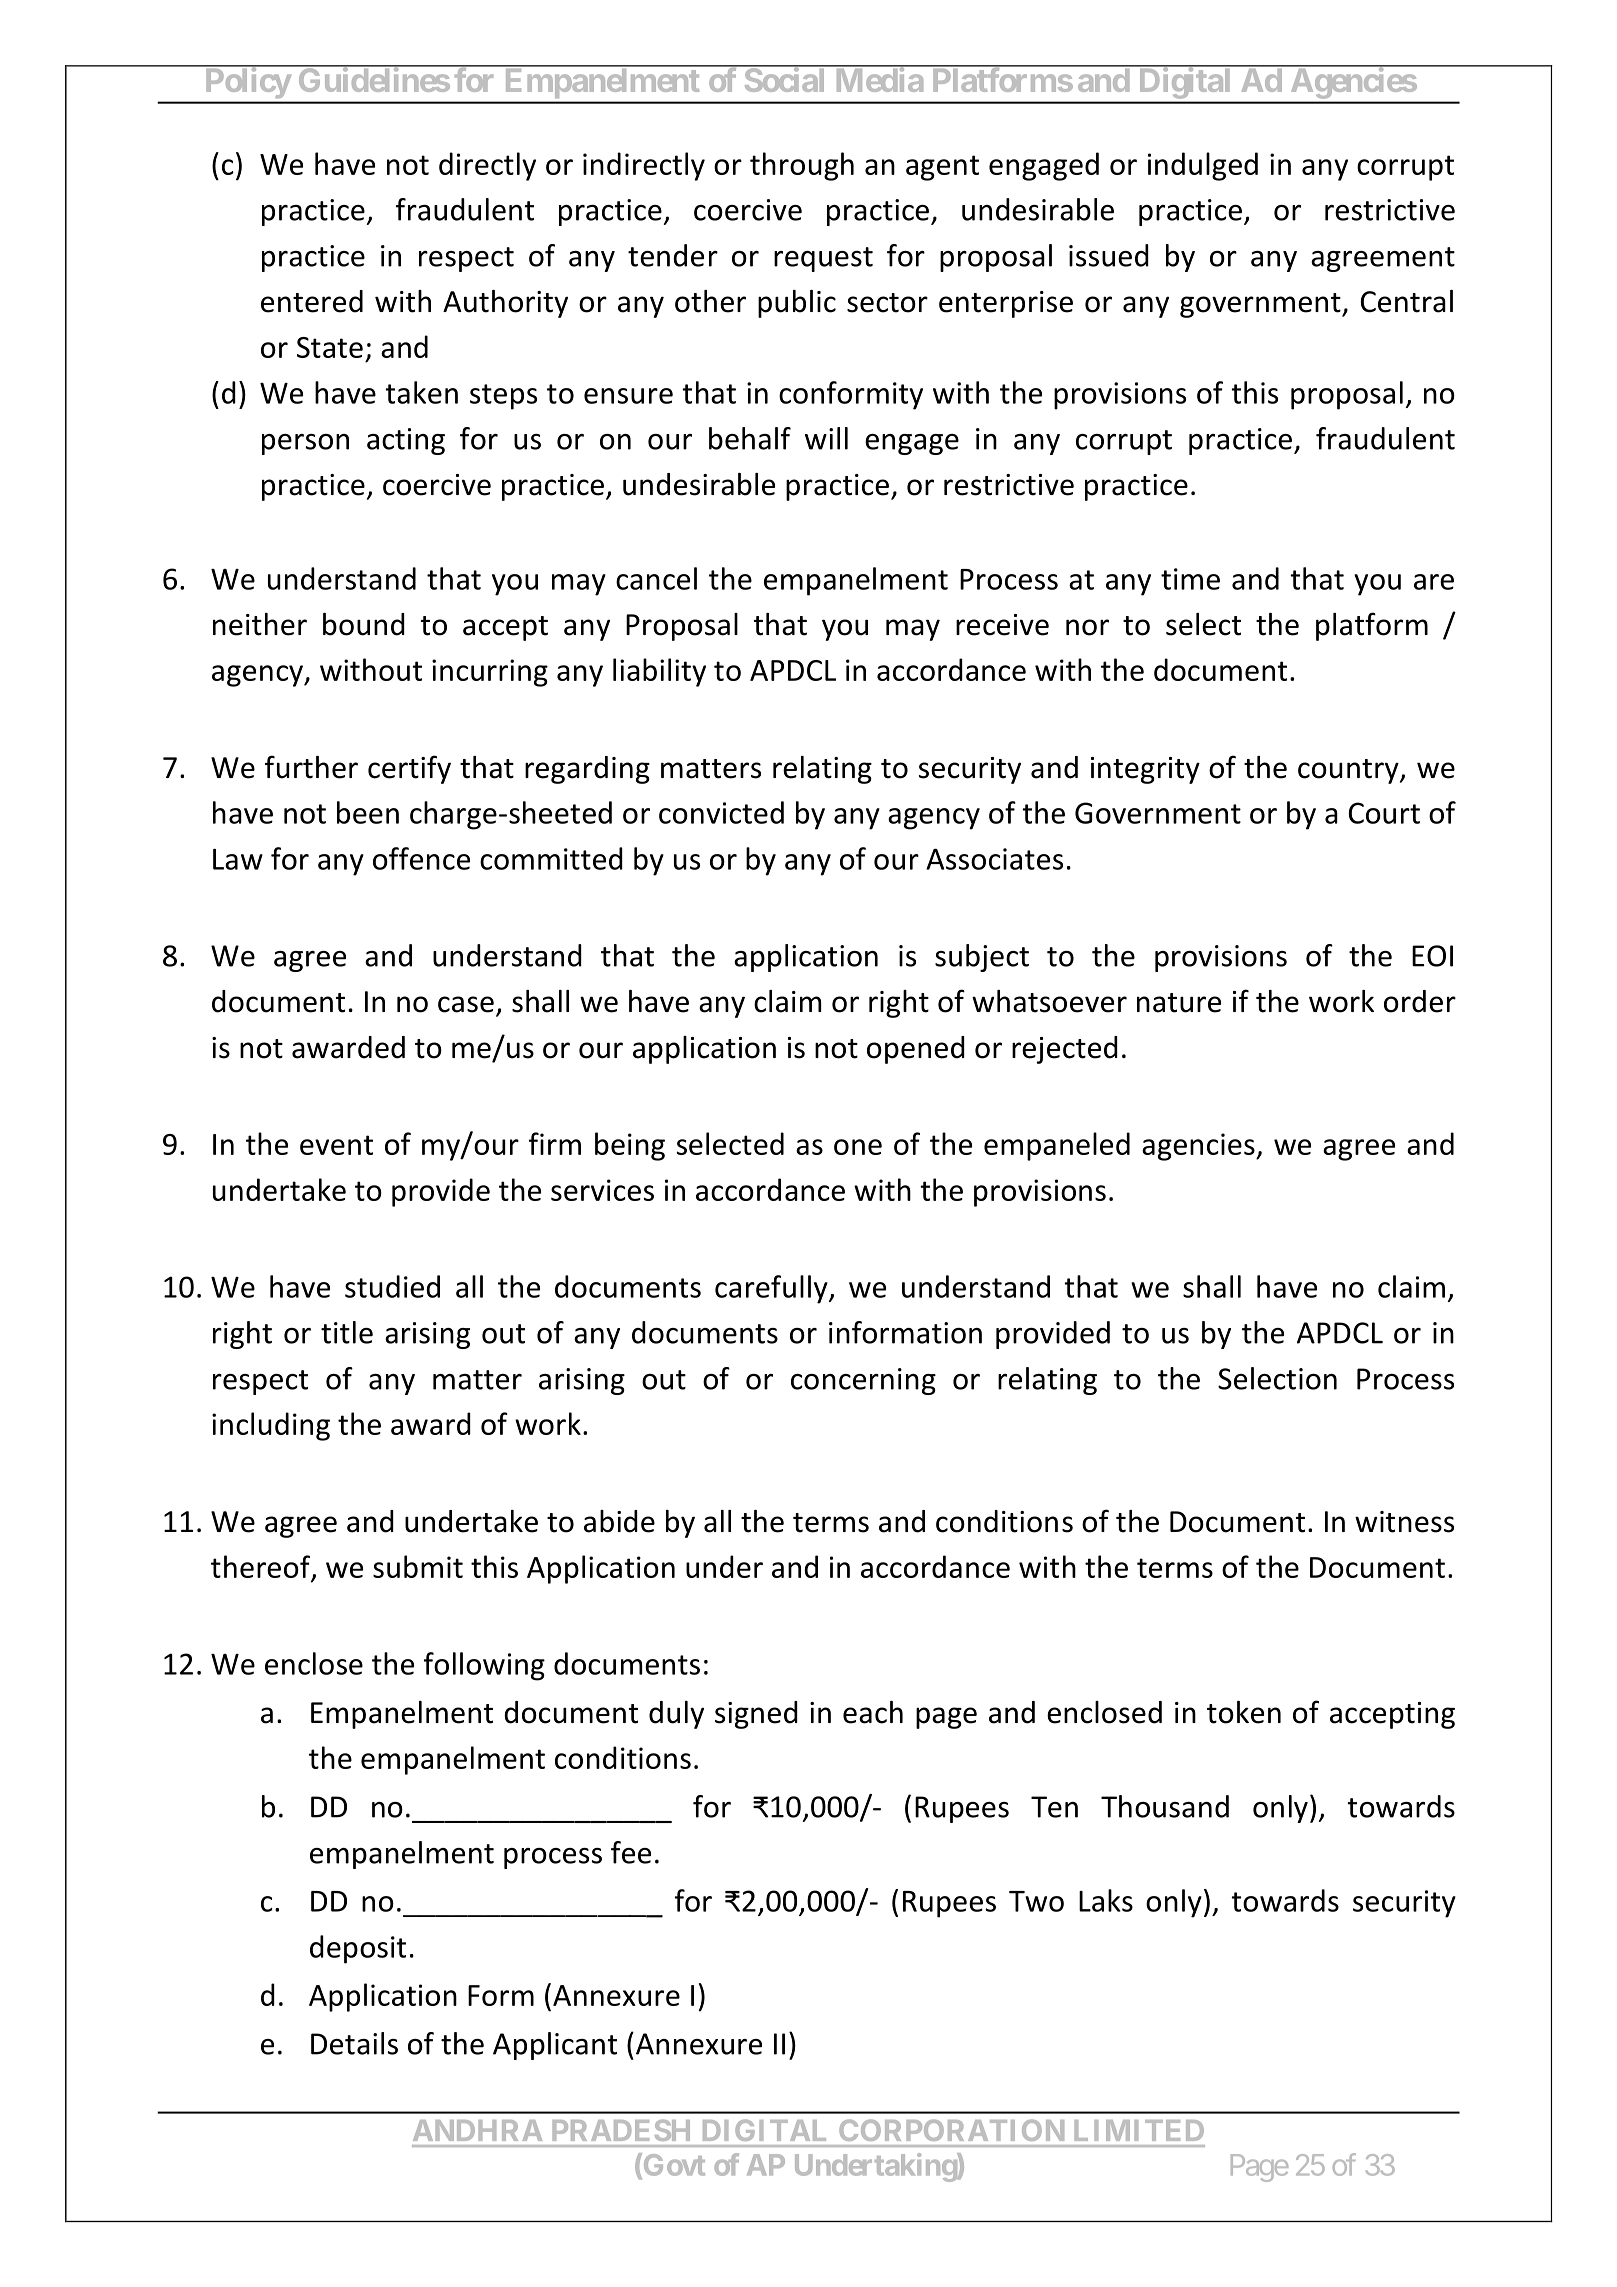  Describe the element at coordinates (721, 812) in the screenshot. I see `convicted` at that location.
